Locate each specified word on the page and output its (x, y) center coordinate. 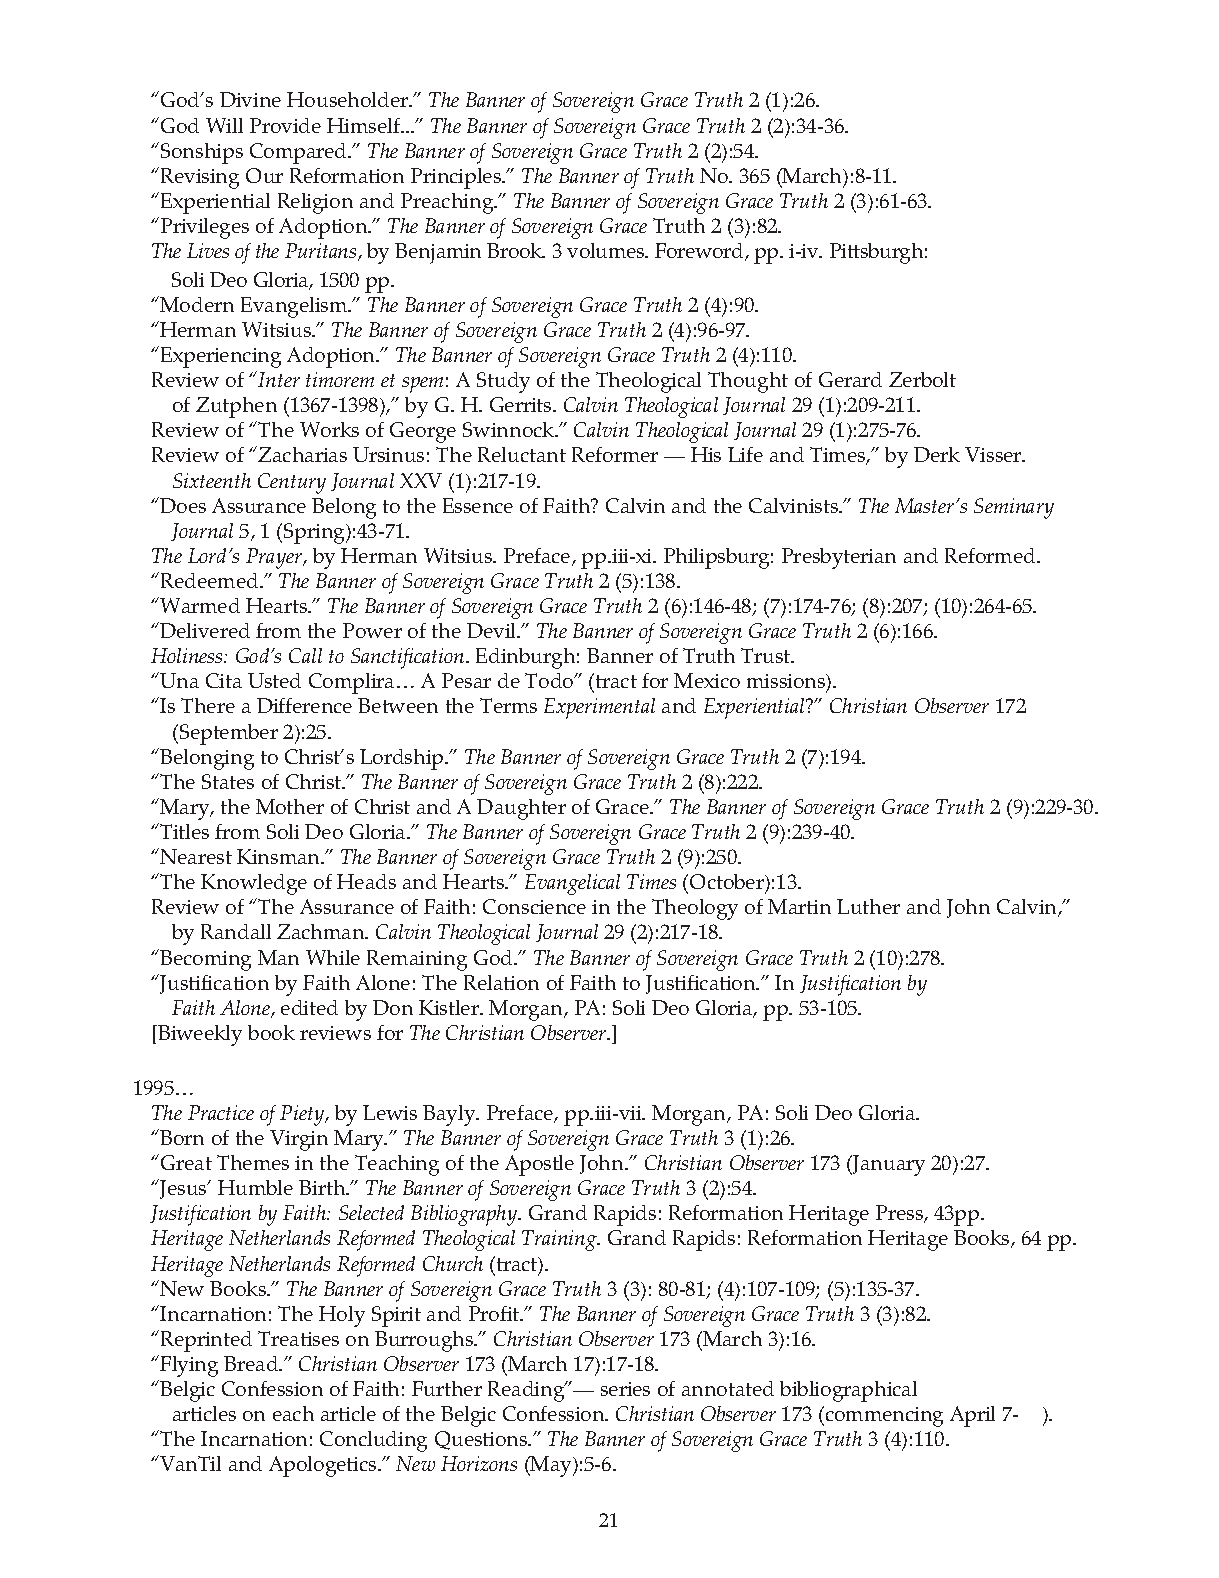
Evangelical (572, 884)
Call (305, 655)
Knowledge (254, 884)
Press (900, 1214)
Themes (253, 1162)
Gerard (850, 379)
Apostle (539, 1165)
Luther (868, 906)
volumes (607, 250)
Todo (550, 680)
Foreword (700, 252)
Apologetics (324, 1466)
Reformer (615, 454)
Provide (285, 125)
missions (787, 683)
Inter (279, 379)
